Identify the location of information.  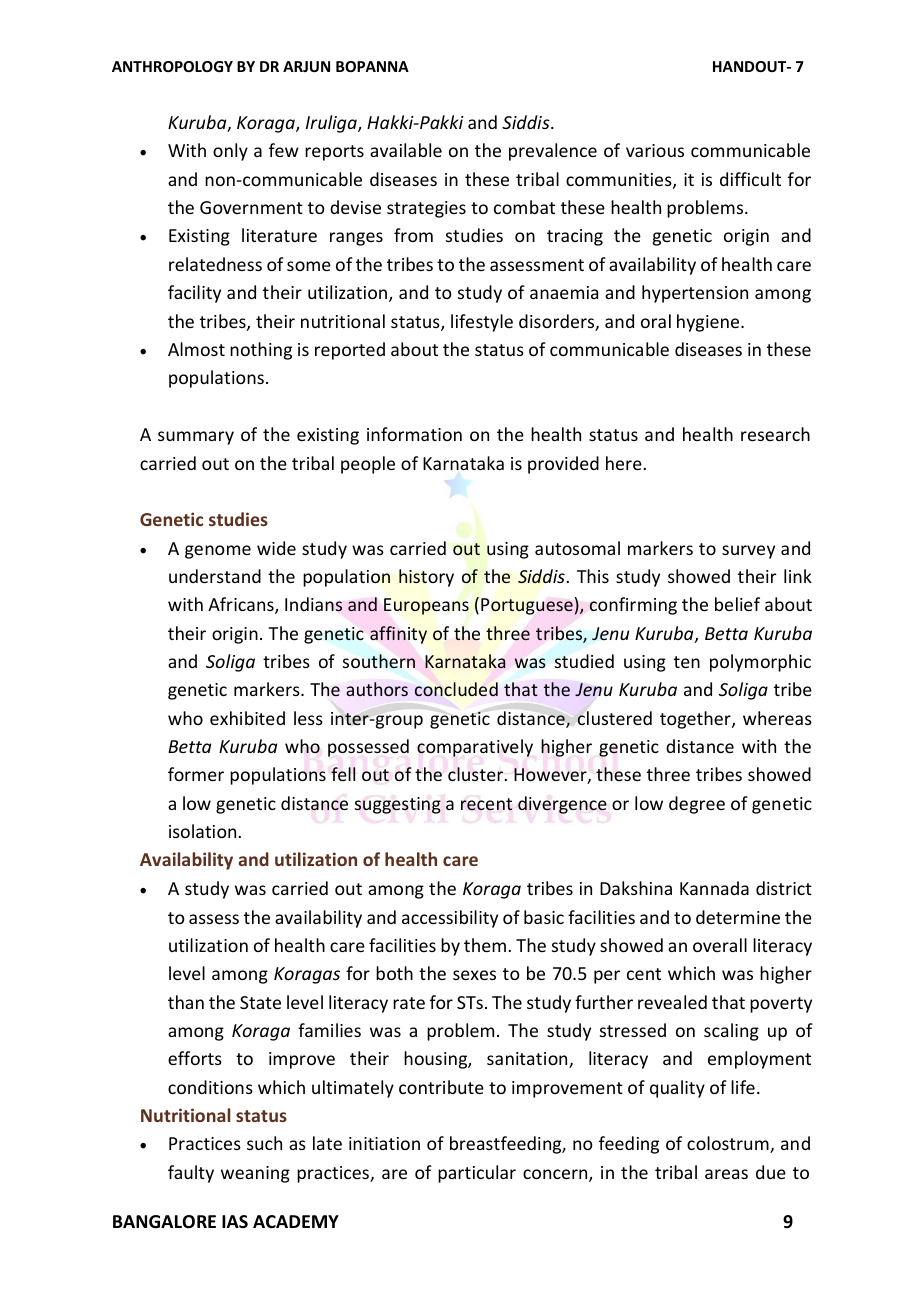
(414, 434).
